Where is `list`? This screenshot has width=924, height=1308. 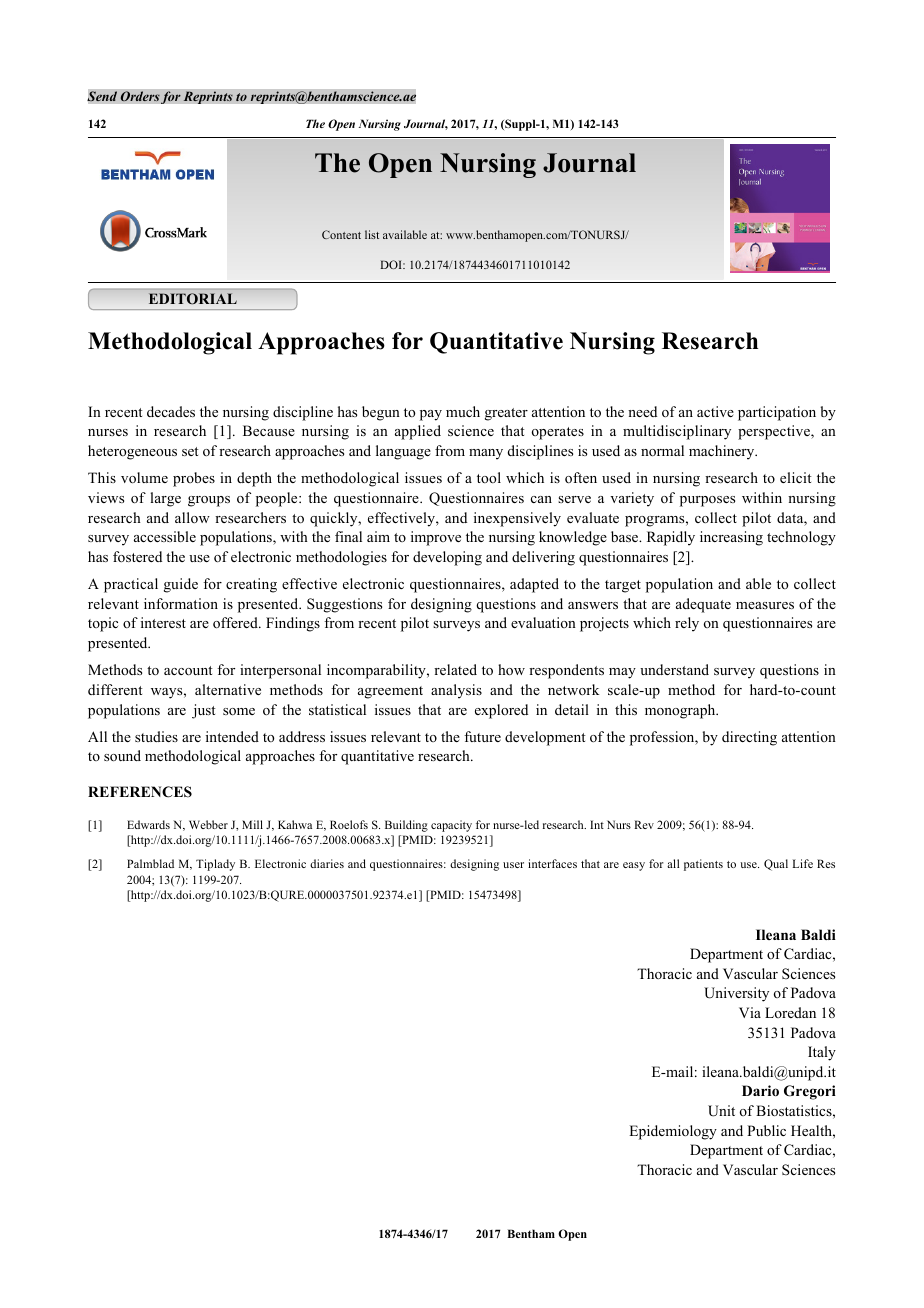 list is located at coordinates (372, 234).
